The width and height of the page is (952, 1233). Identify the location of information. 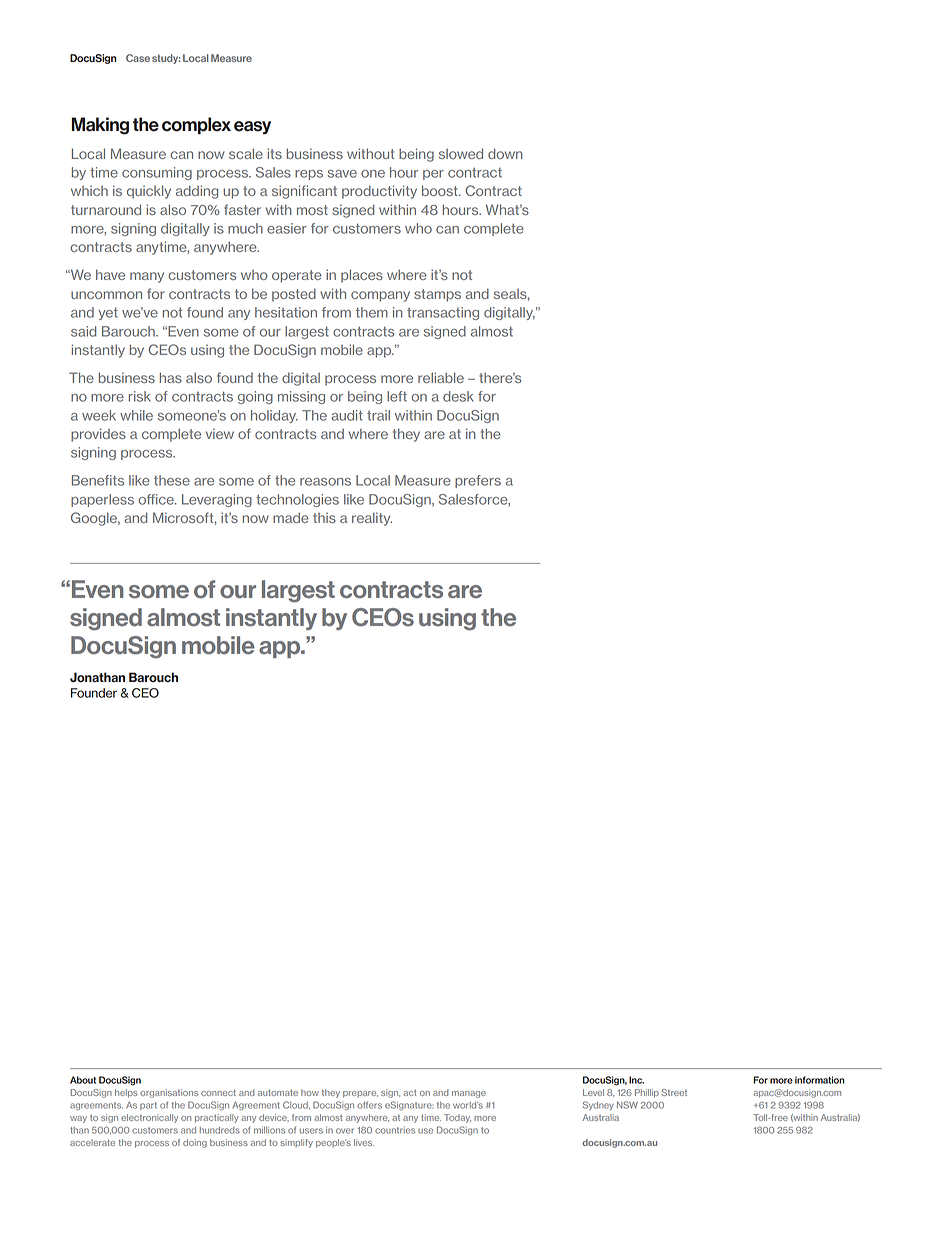
(820, 1080).
